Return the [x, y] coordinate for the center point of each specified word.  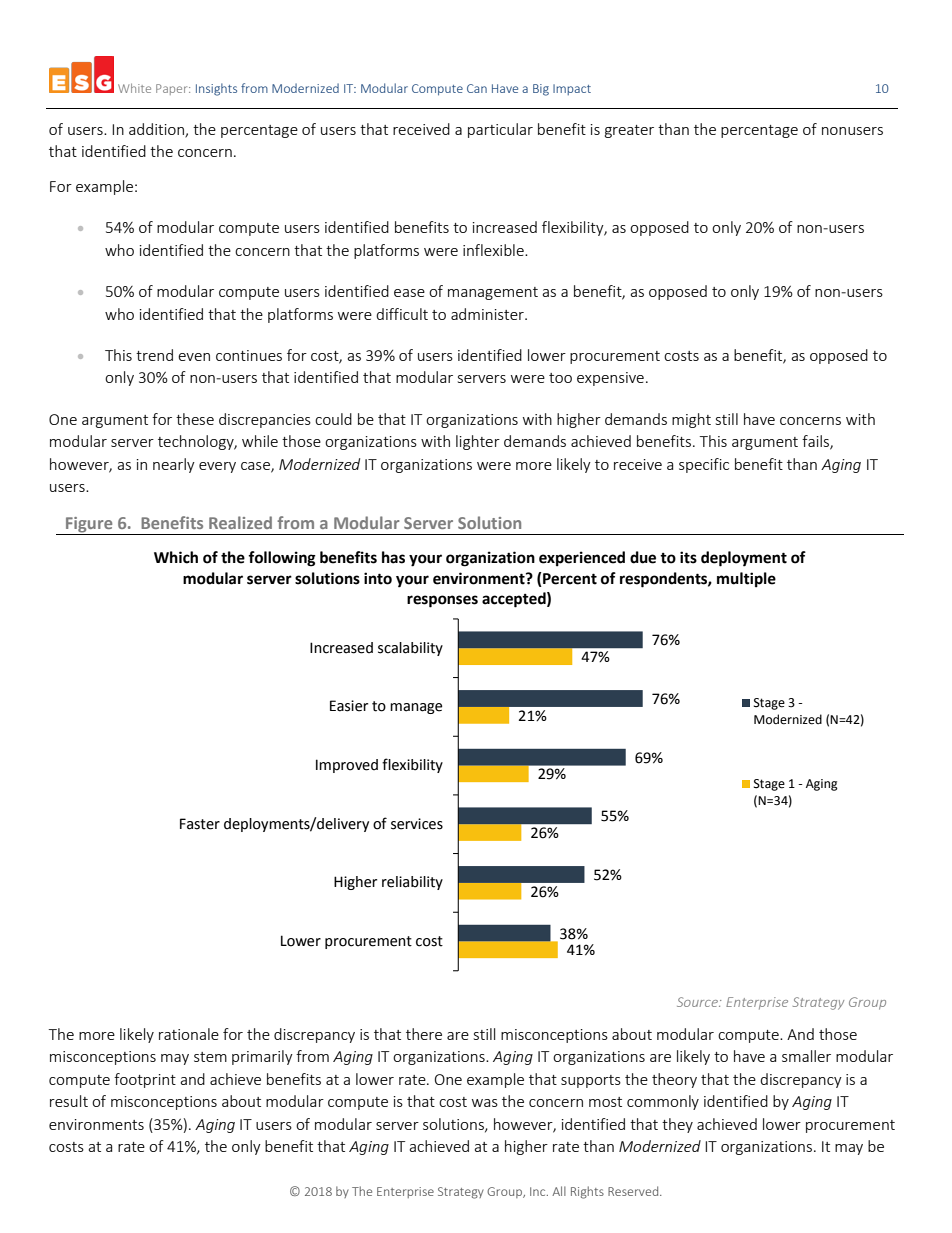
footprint [145, 1080]
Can [477, 88]
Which [176, 557]
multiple [746, 580]
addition [157, 130]
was [485, 1103]
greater [629, 131]
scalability [410, 649]
